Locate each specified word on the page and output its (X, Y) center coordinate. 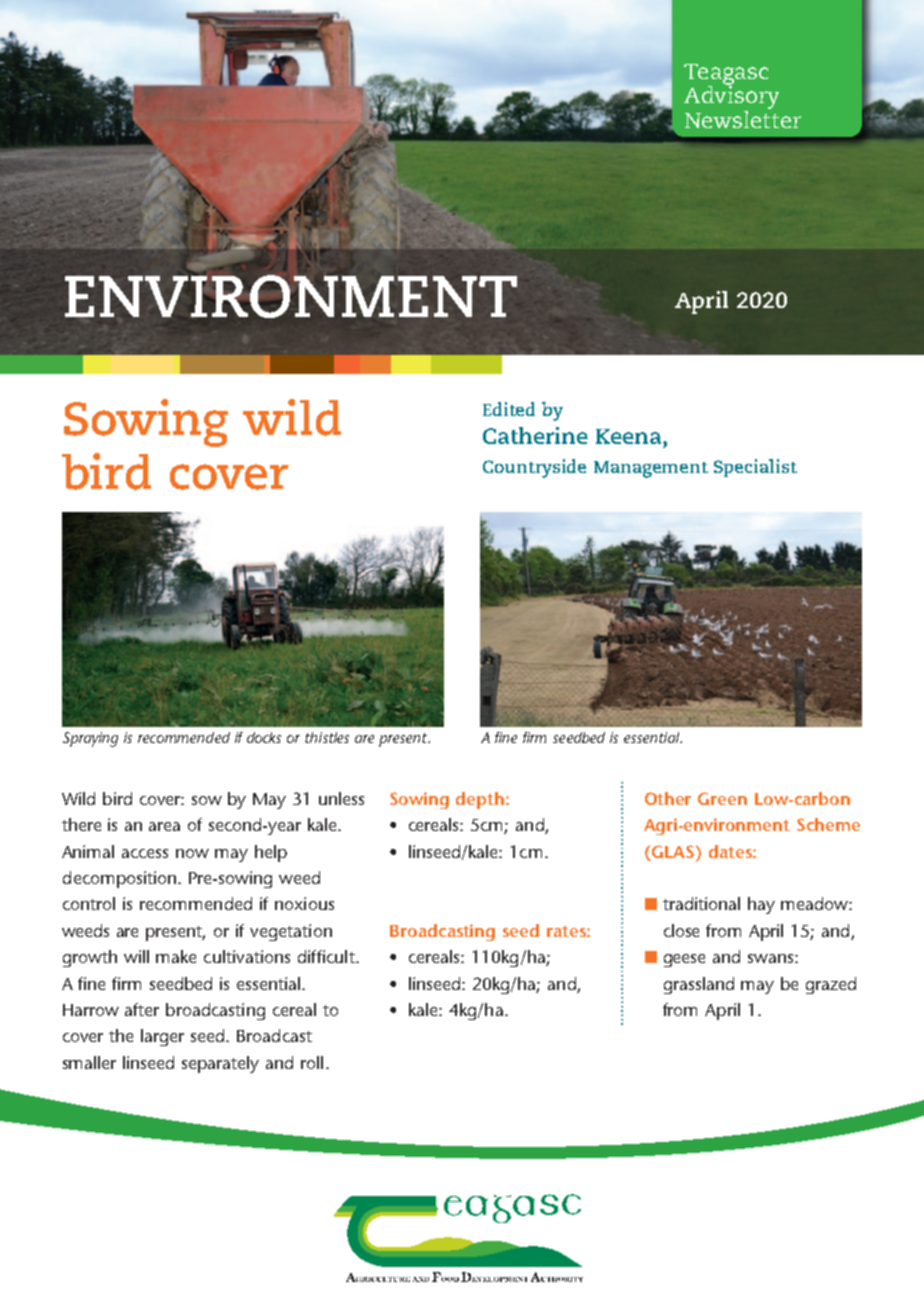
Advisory (731, 98)
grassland (699, 985)
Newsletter (743, 118)
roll (312, 1062)
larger (162, 1037)
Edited (509, 409)
